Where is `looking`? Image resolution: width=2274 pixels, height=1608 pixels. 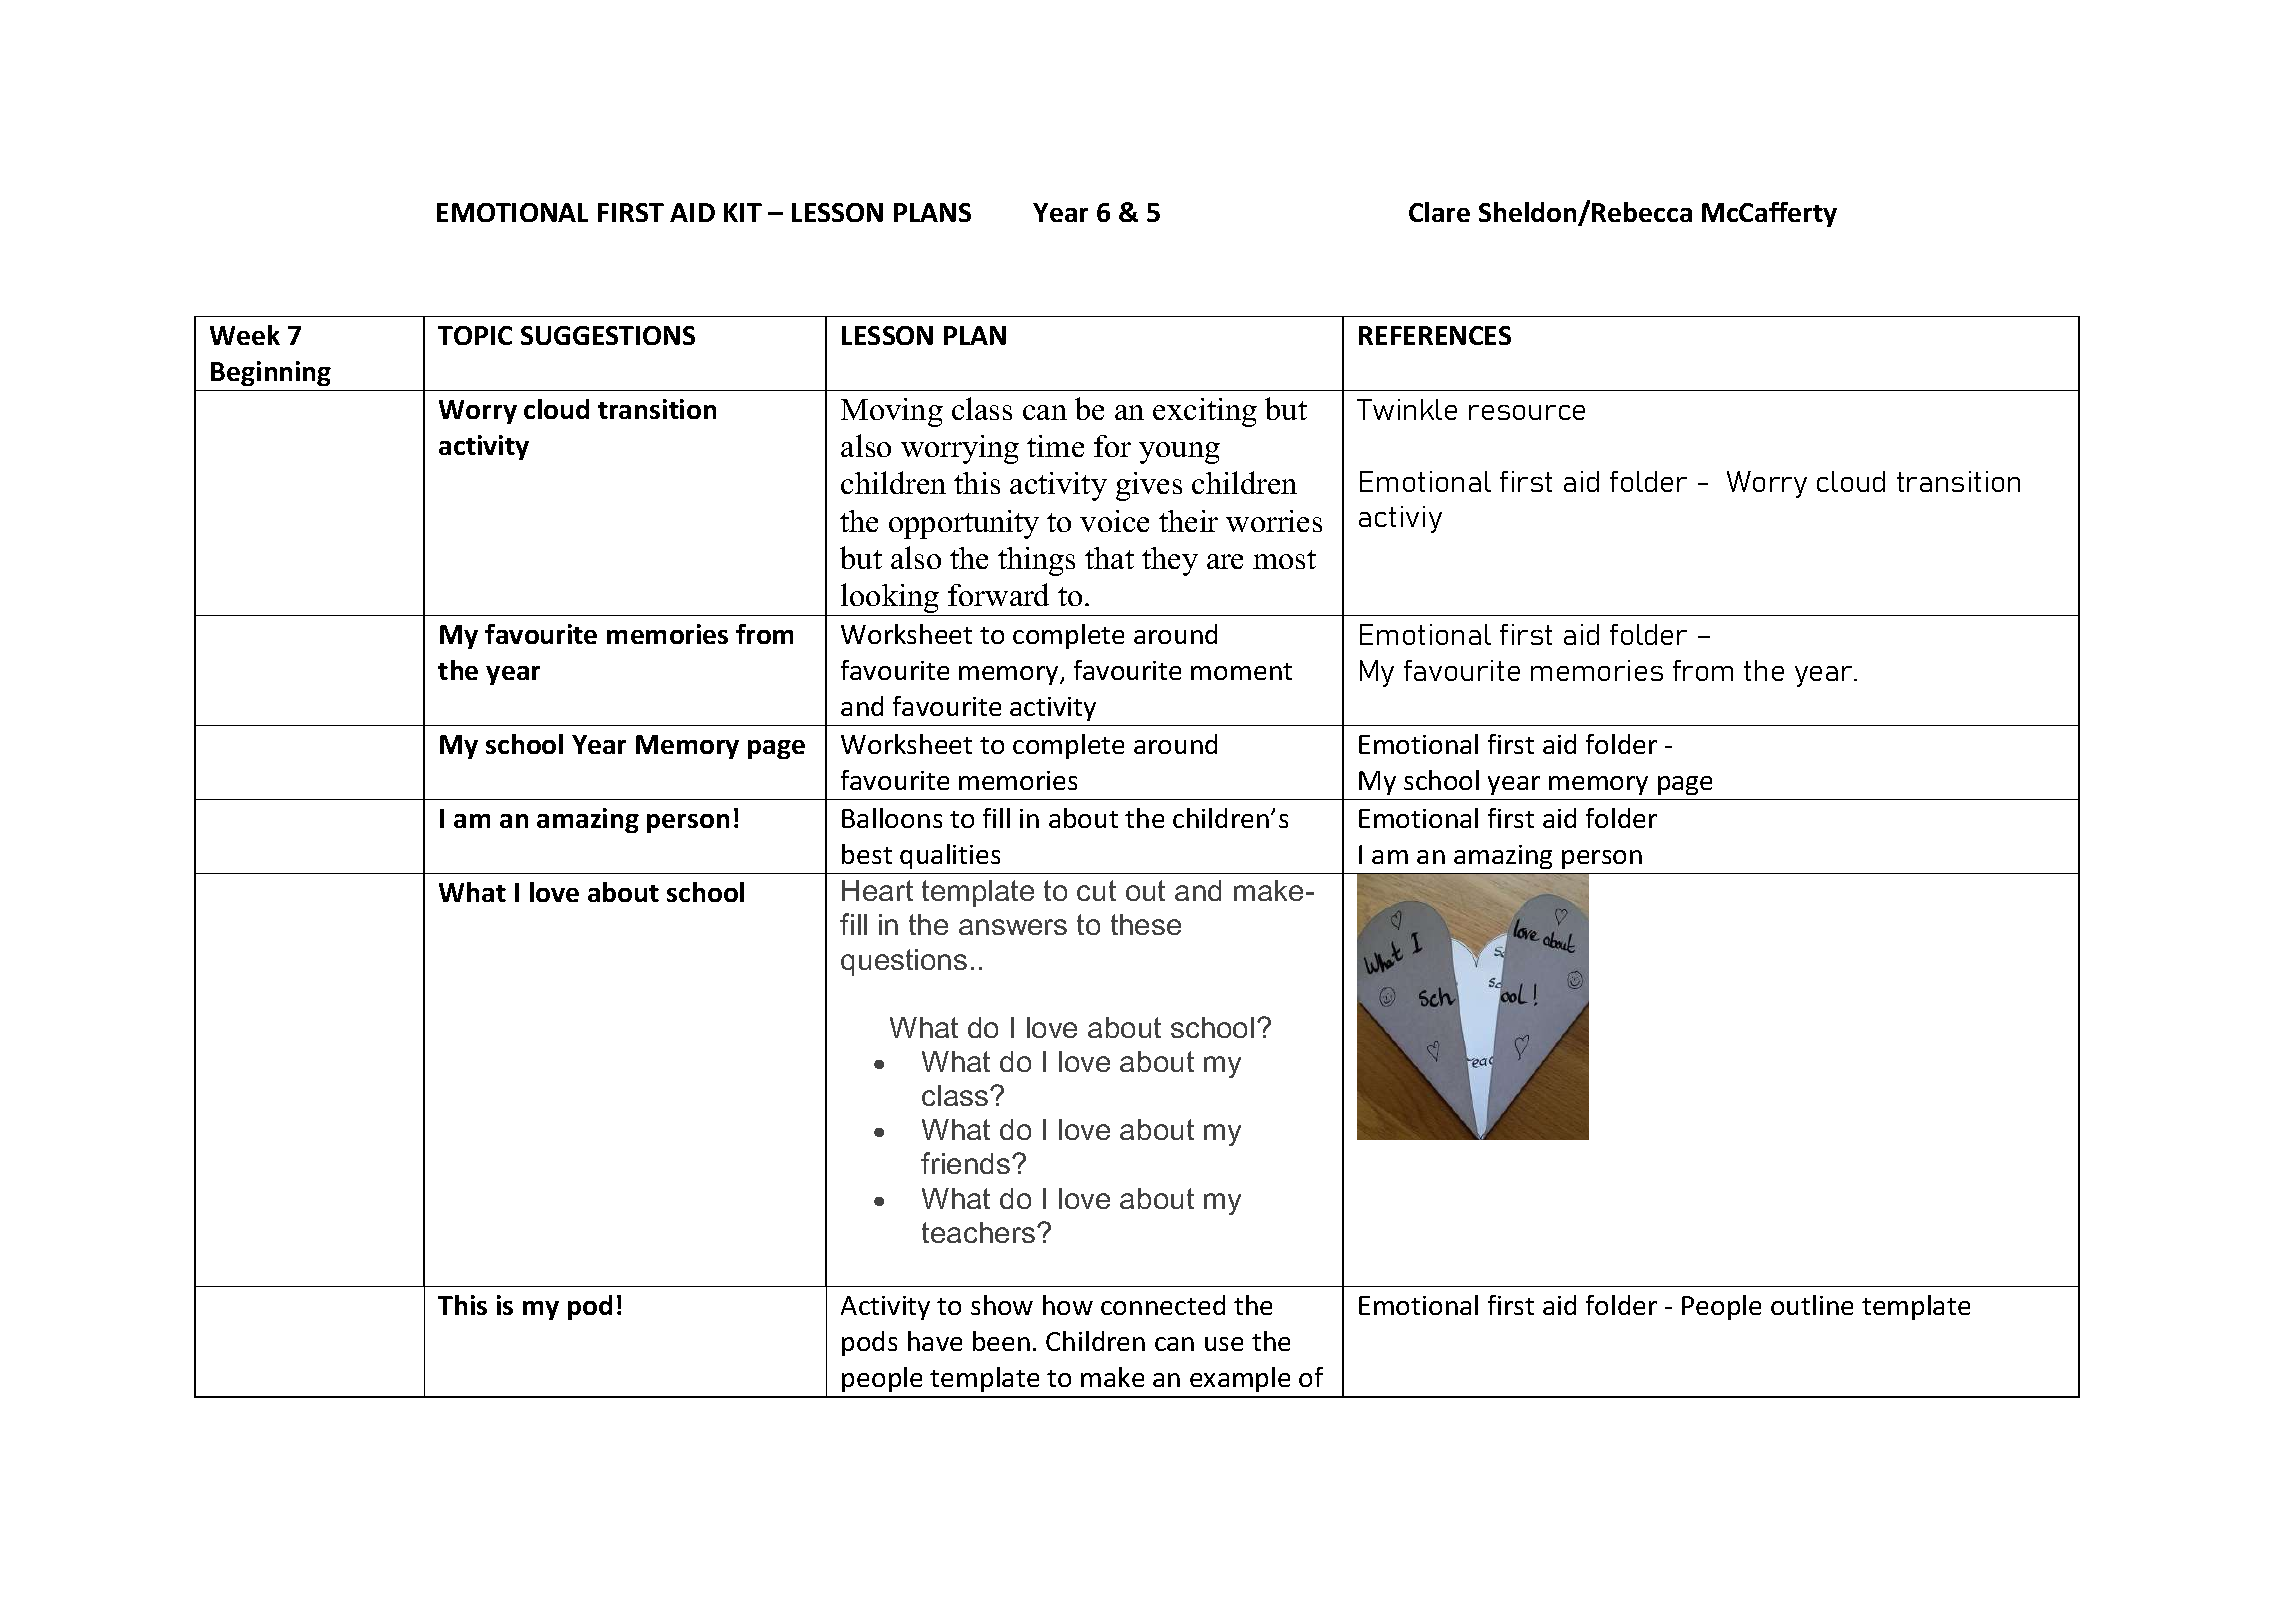 looking is located at coordinates (890, 599).
